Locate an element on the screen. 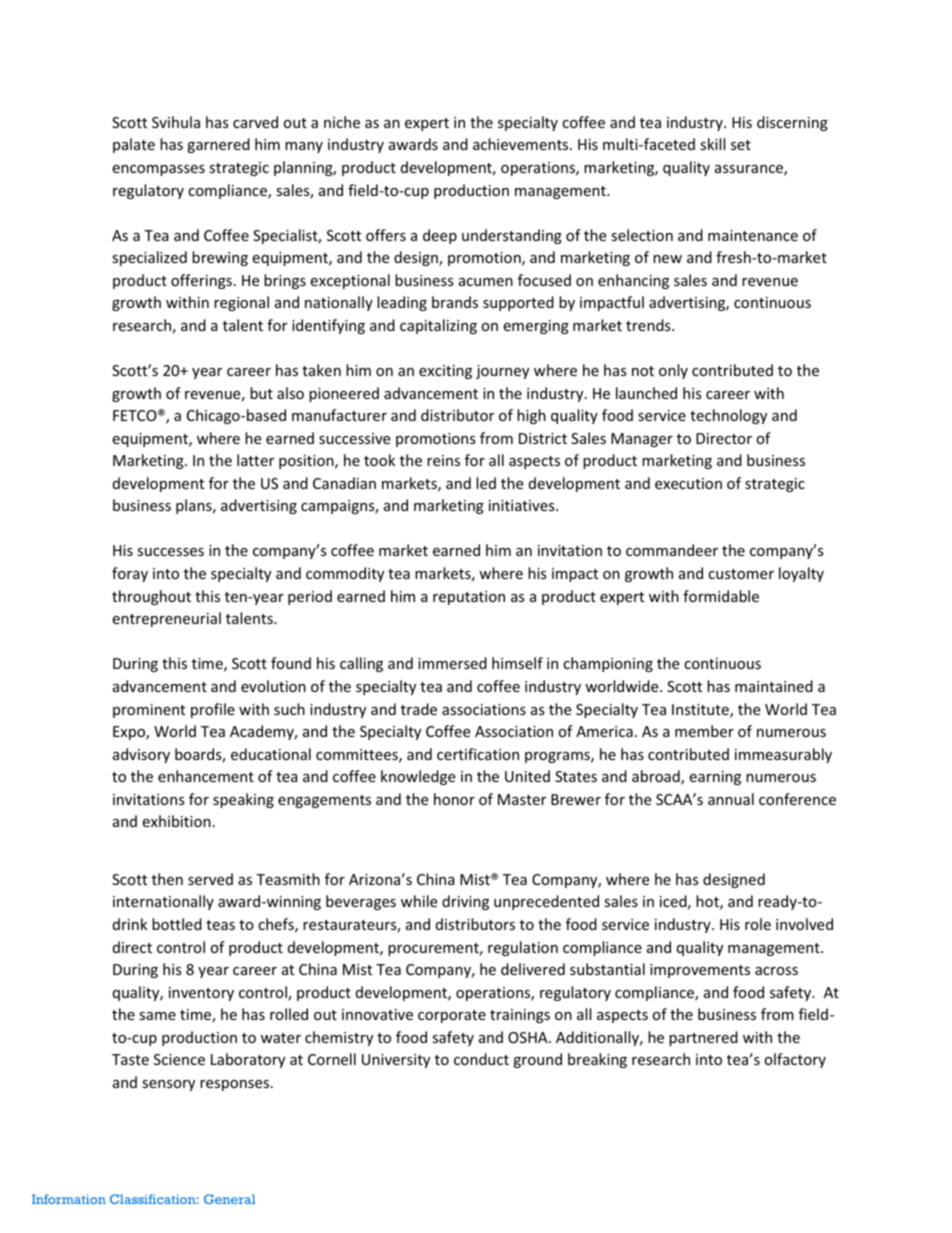 Image resolution: width=952 pixels, height=1233 pixels. encompasses is located at coordinates (158, 170).
